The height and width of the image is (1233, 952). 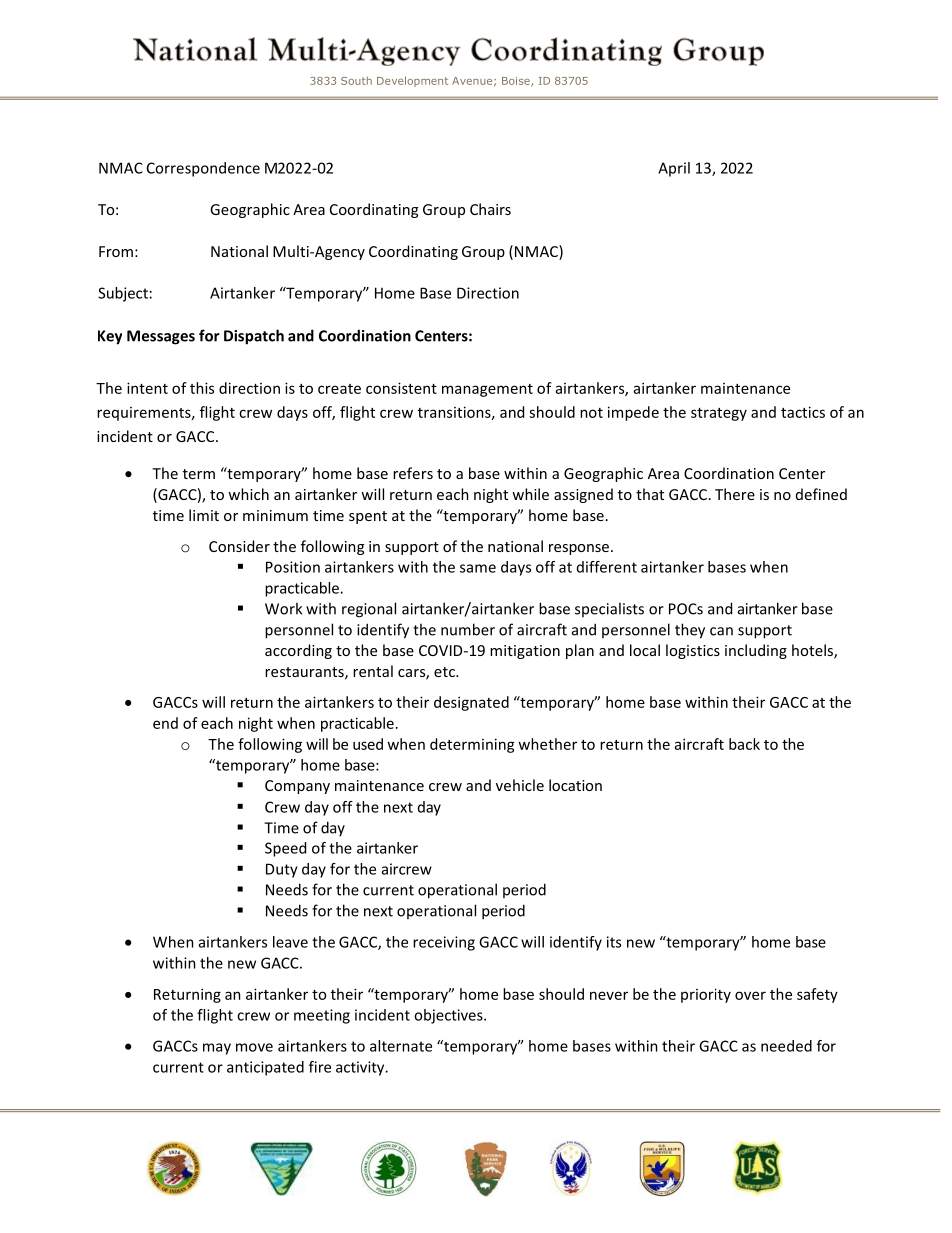 I want to click on back, so click(x=744, y=744).
